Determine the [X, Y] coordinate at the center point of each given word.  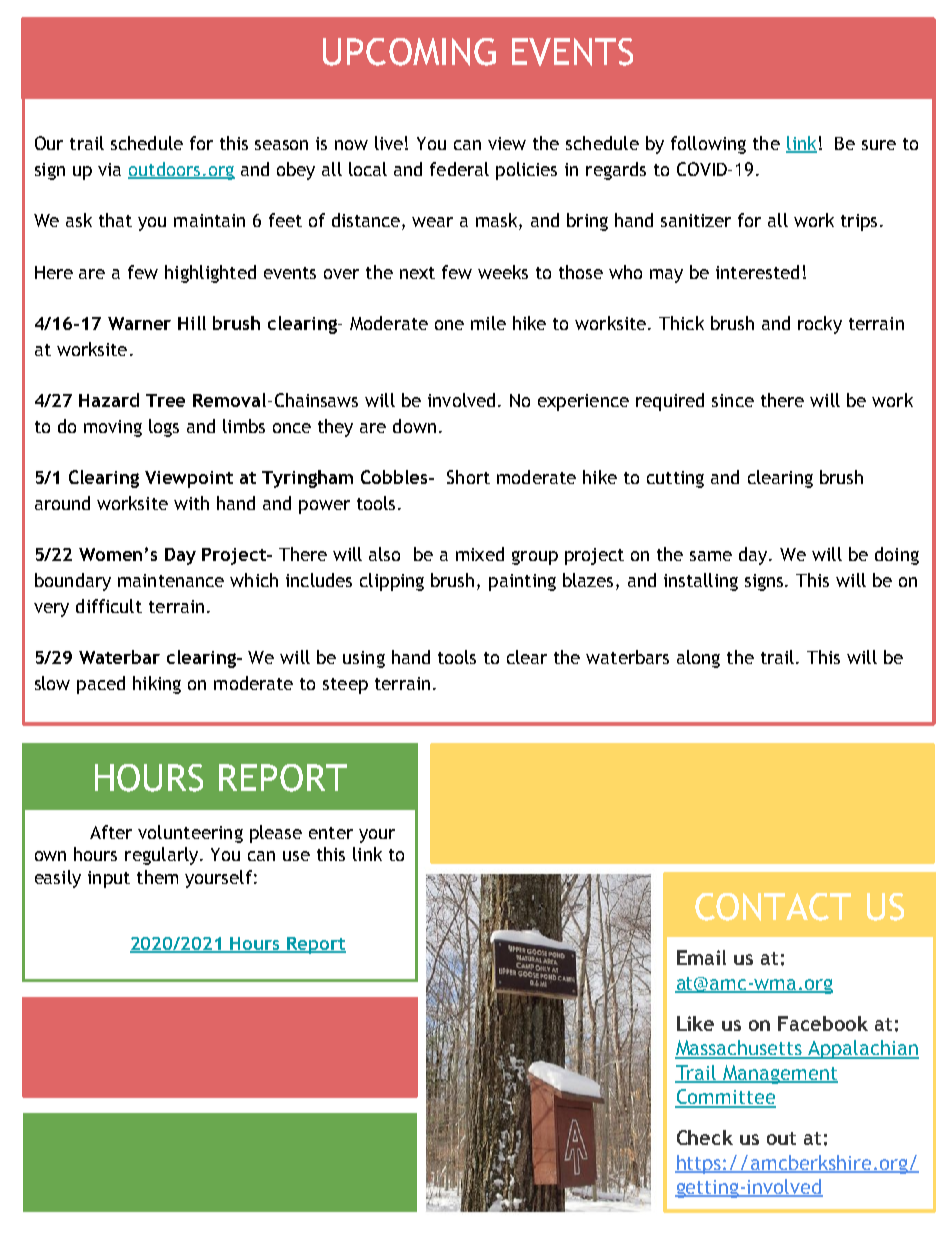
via [109, 169]
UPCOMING [409, 52]
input [109, 879]
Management [779, 1074]
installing [701, 582]
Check [705, 1137]
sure [879, 145]
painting [522, 582]
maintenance [171, 580]
